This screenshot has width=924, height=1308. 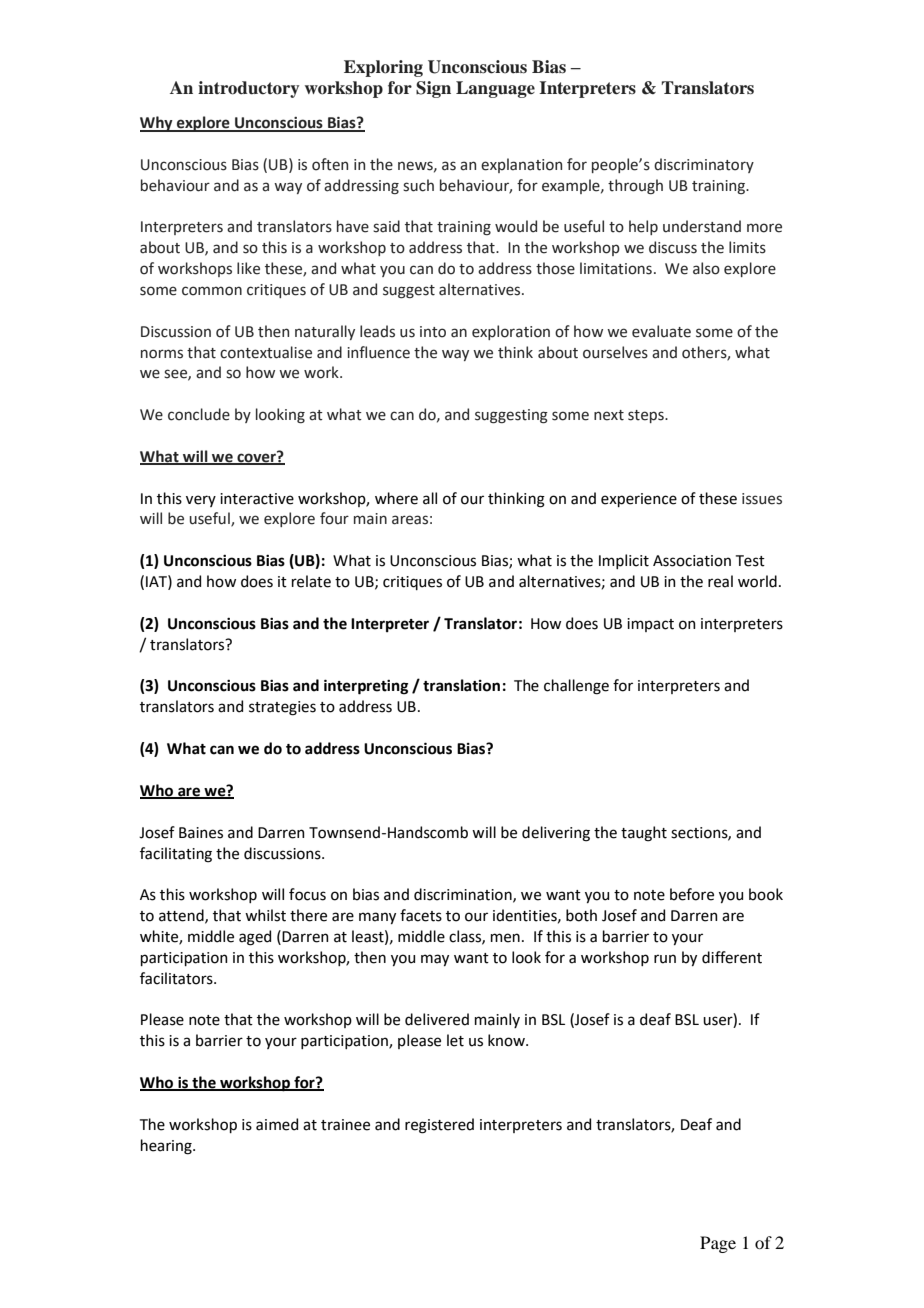 I want to click on strategies, so click(x=282, y=708).
